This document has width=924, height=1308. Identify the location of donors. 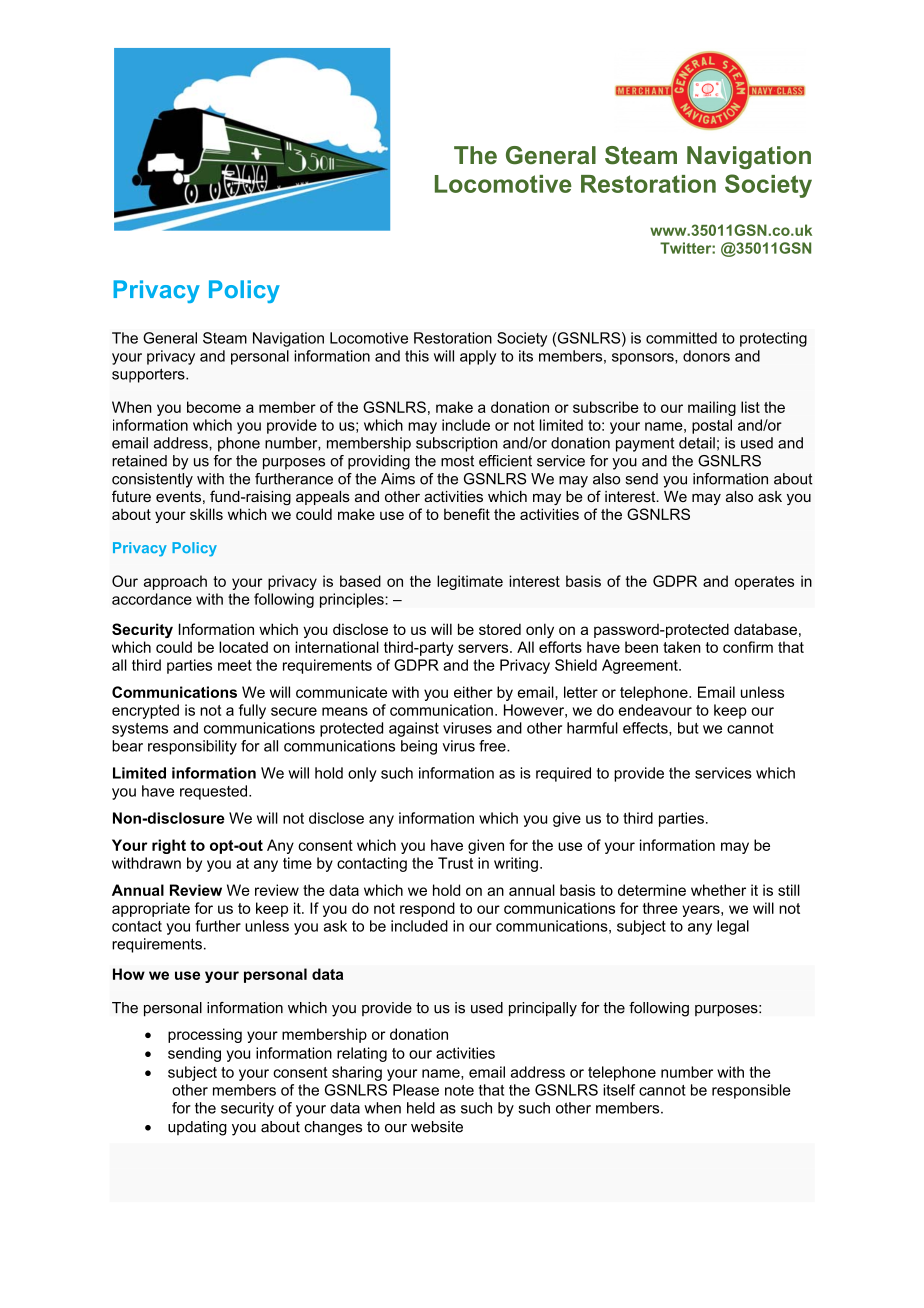
(706, 356).
